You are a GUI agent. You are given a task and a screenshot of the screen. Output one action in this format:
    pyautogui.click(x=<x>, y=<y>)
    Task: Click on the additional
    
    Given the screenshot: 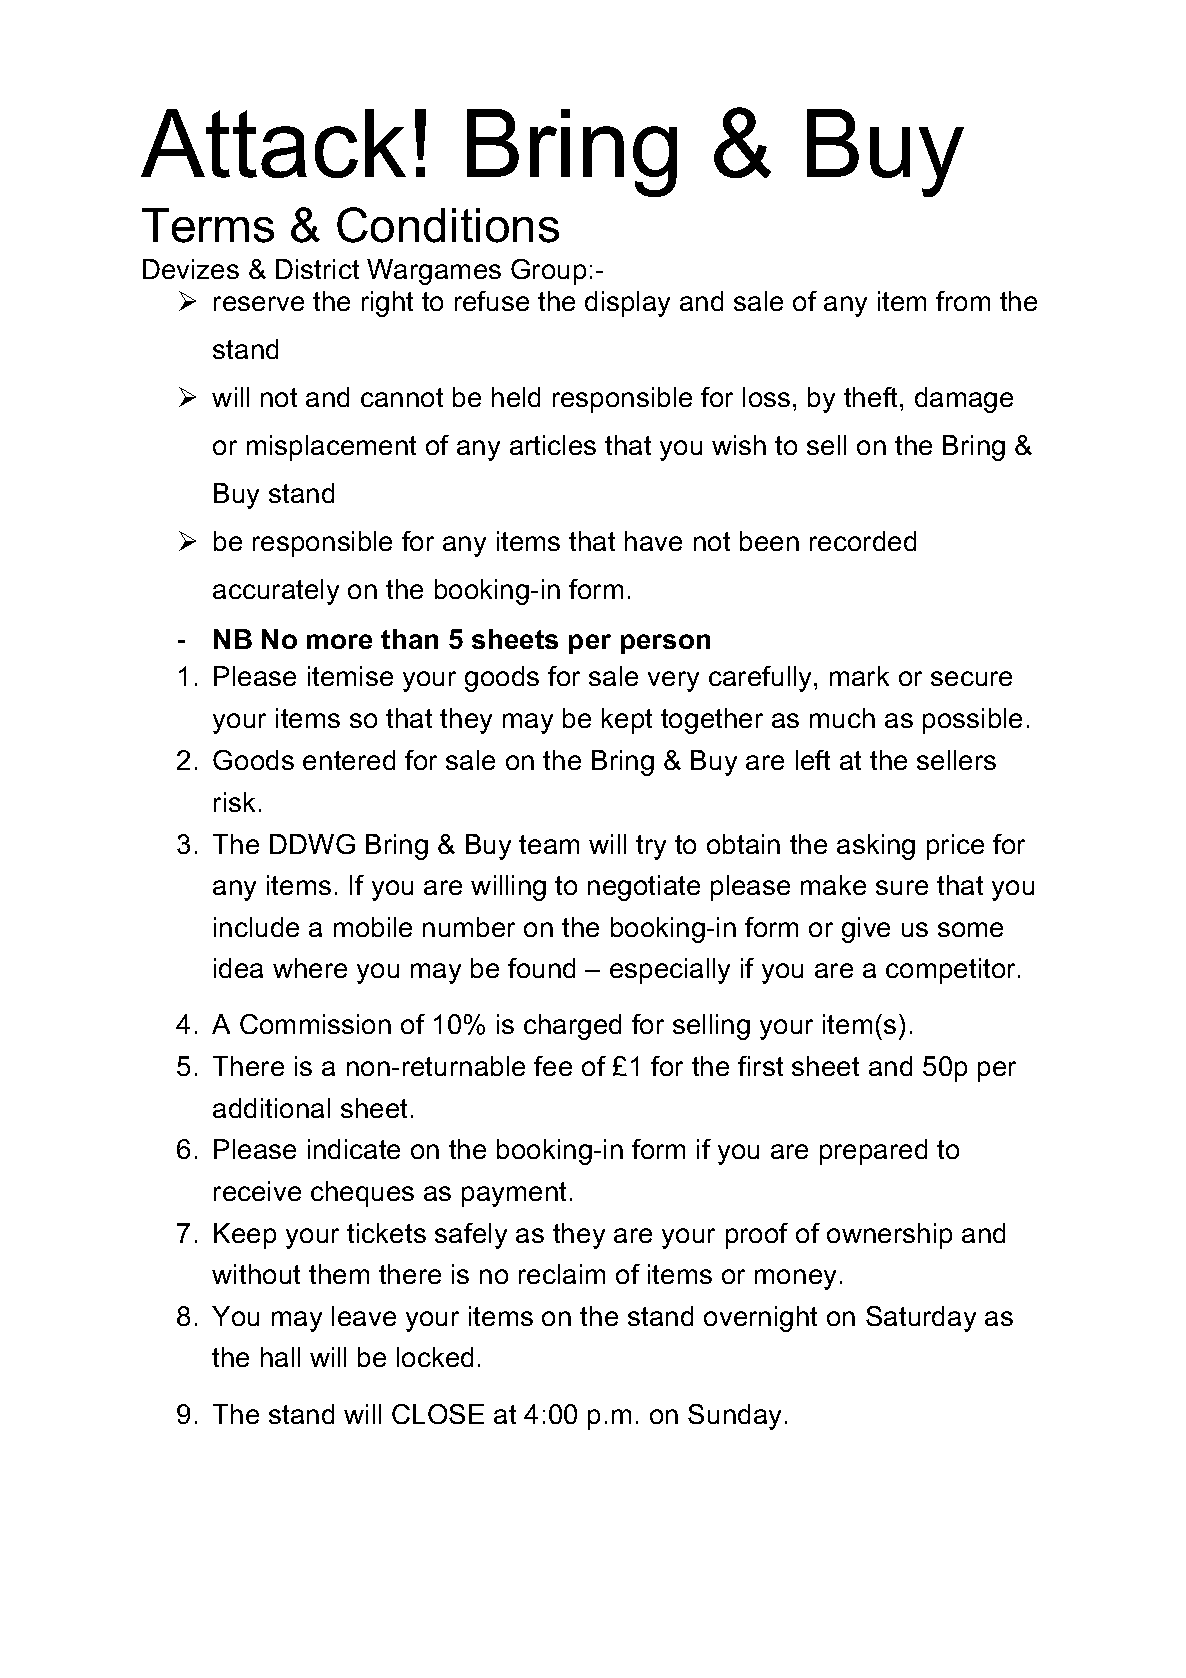 What is the action you would take?
    pyautogui.click(x=271, y=1108)
